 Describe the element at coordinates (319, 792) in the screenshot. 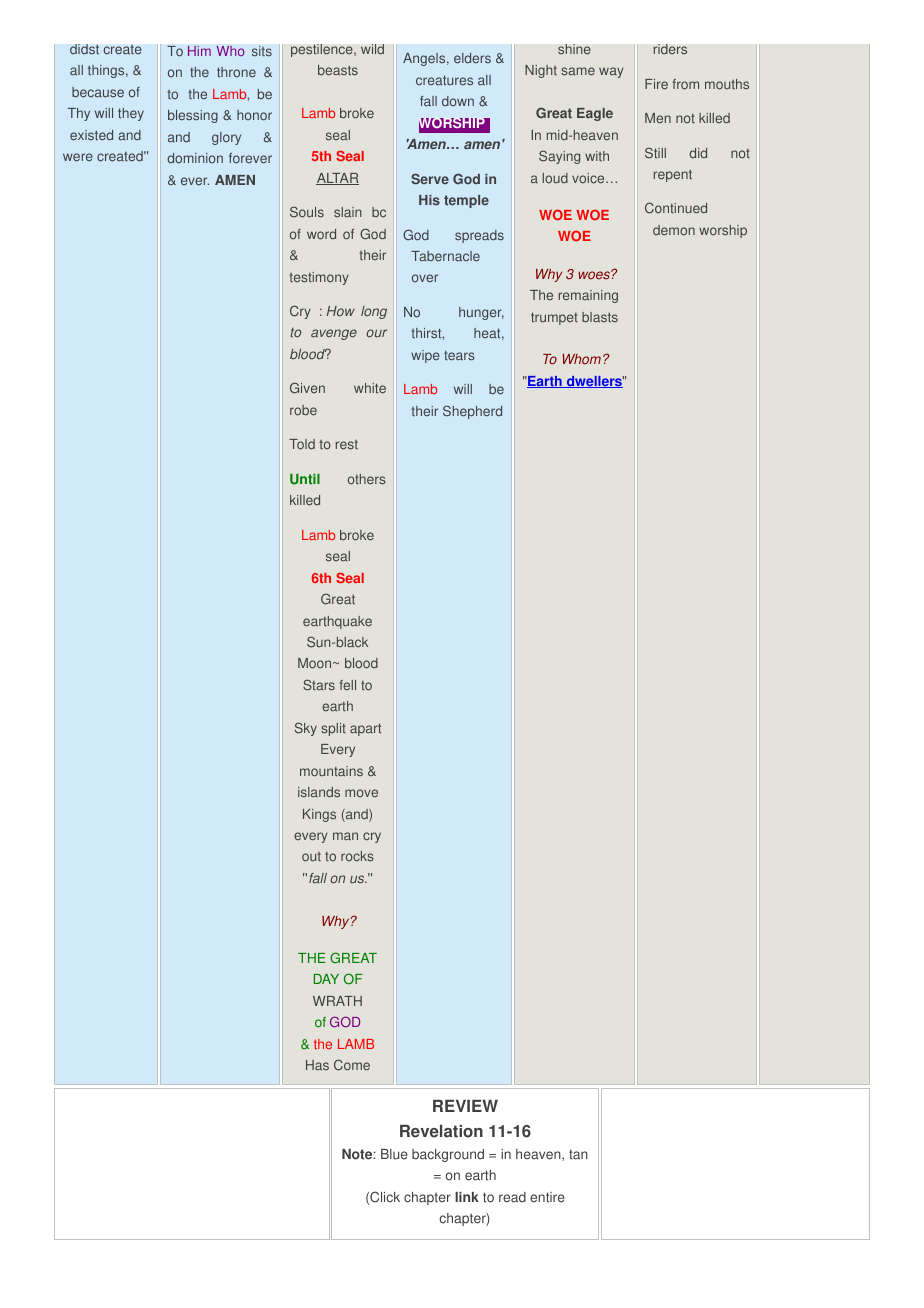

I see `islands` at that location.
